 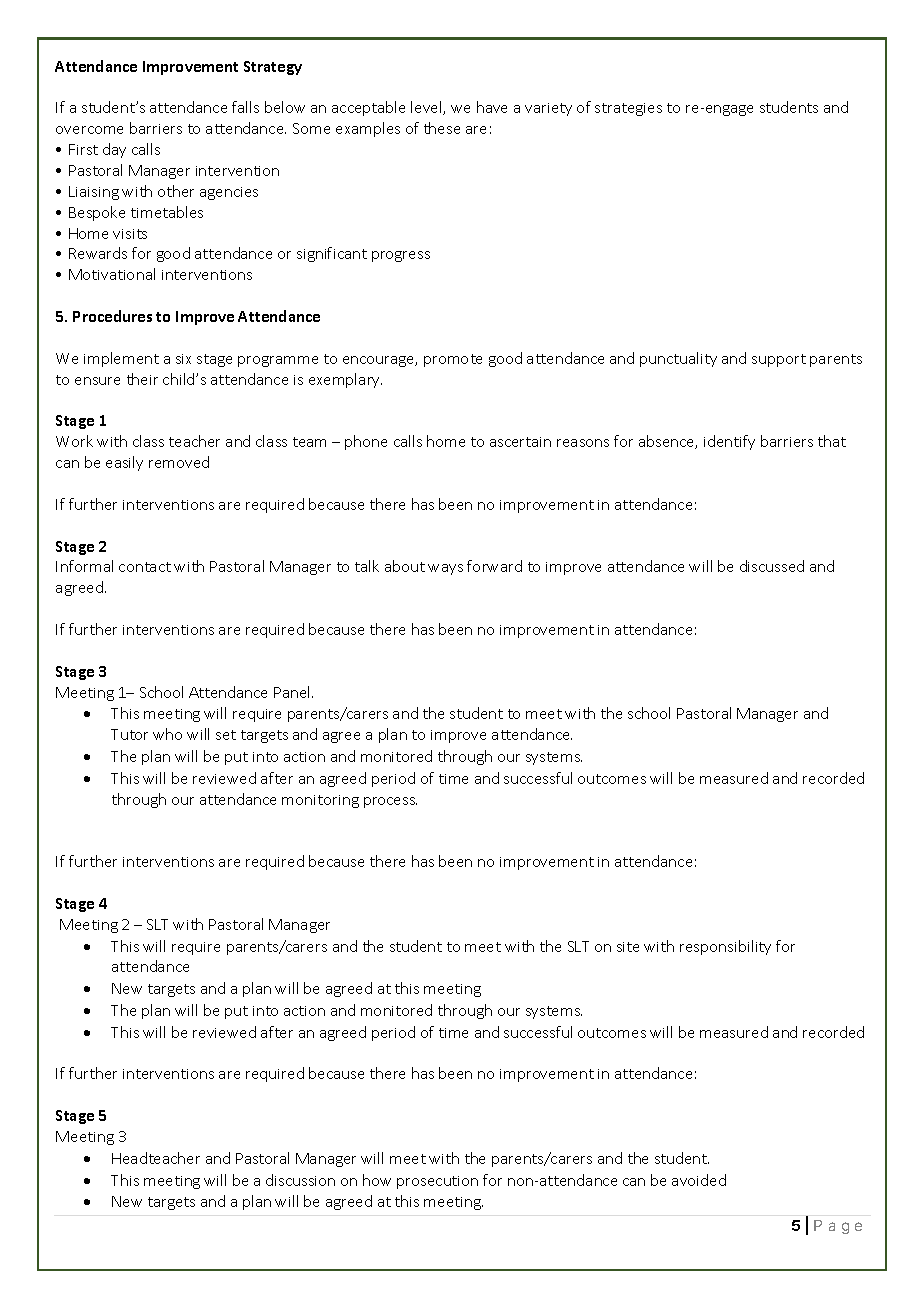 What do you see at coordinates (442, 128) in the screenshot?
I see `these` at bounding box center [442, 128].
